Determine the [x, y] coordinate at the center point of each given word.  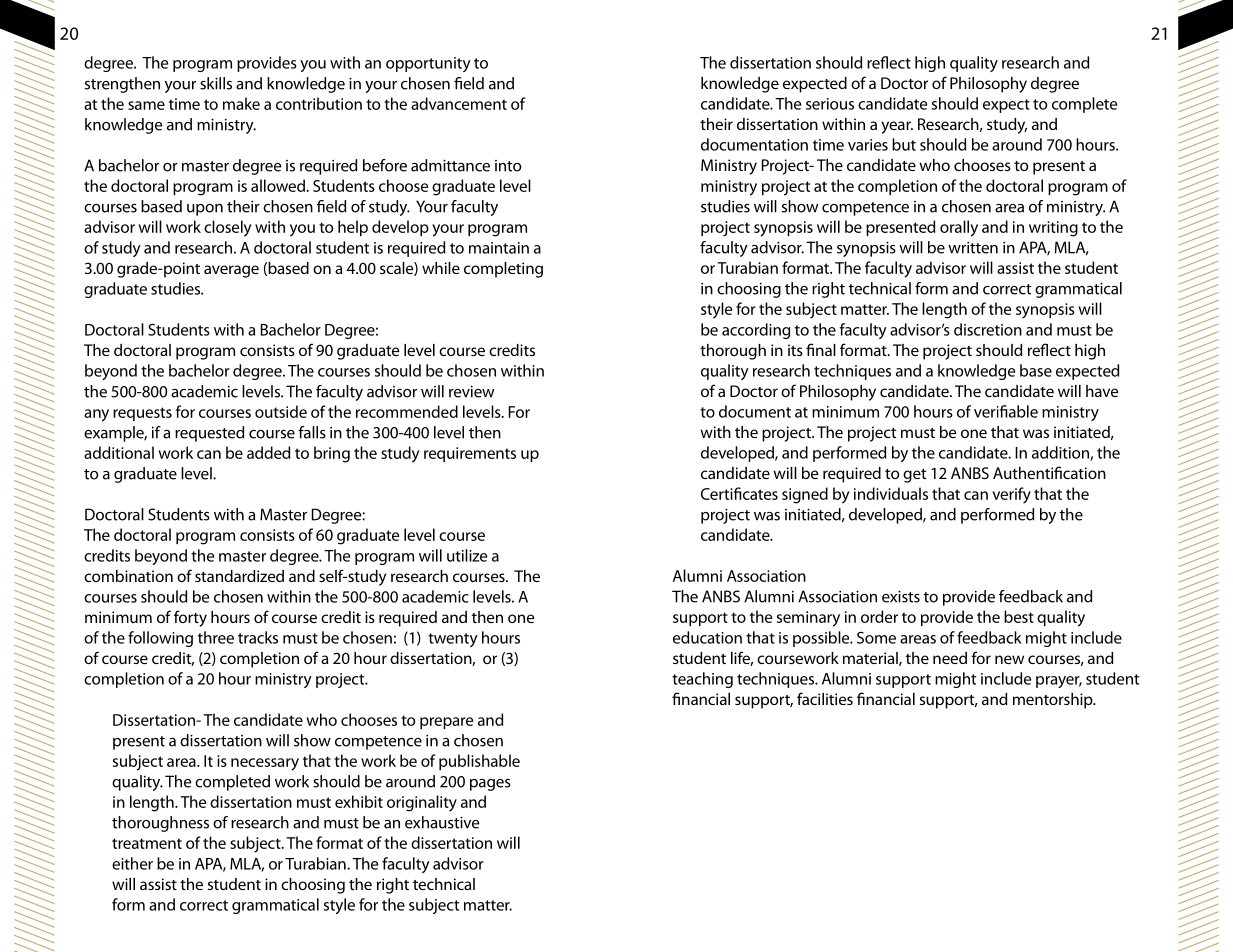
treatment [147, 843]
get [914, 476]
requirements [470, 454]
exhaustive [442, 822]
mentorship [1054, 701]
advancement [459, 103]
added [268, 452]
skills [216, 83]
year [897, 127]
